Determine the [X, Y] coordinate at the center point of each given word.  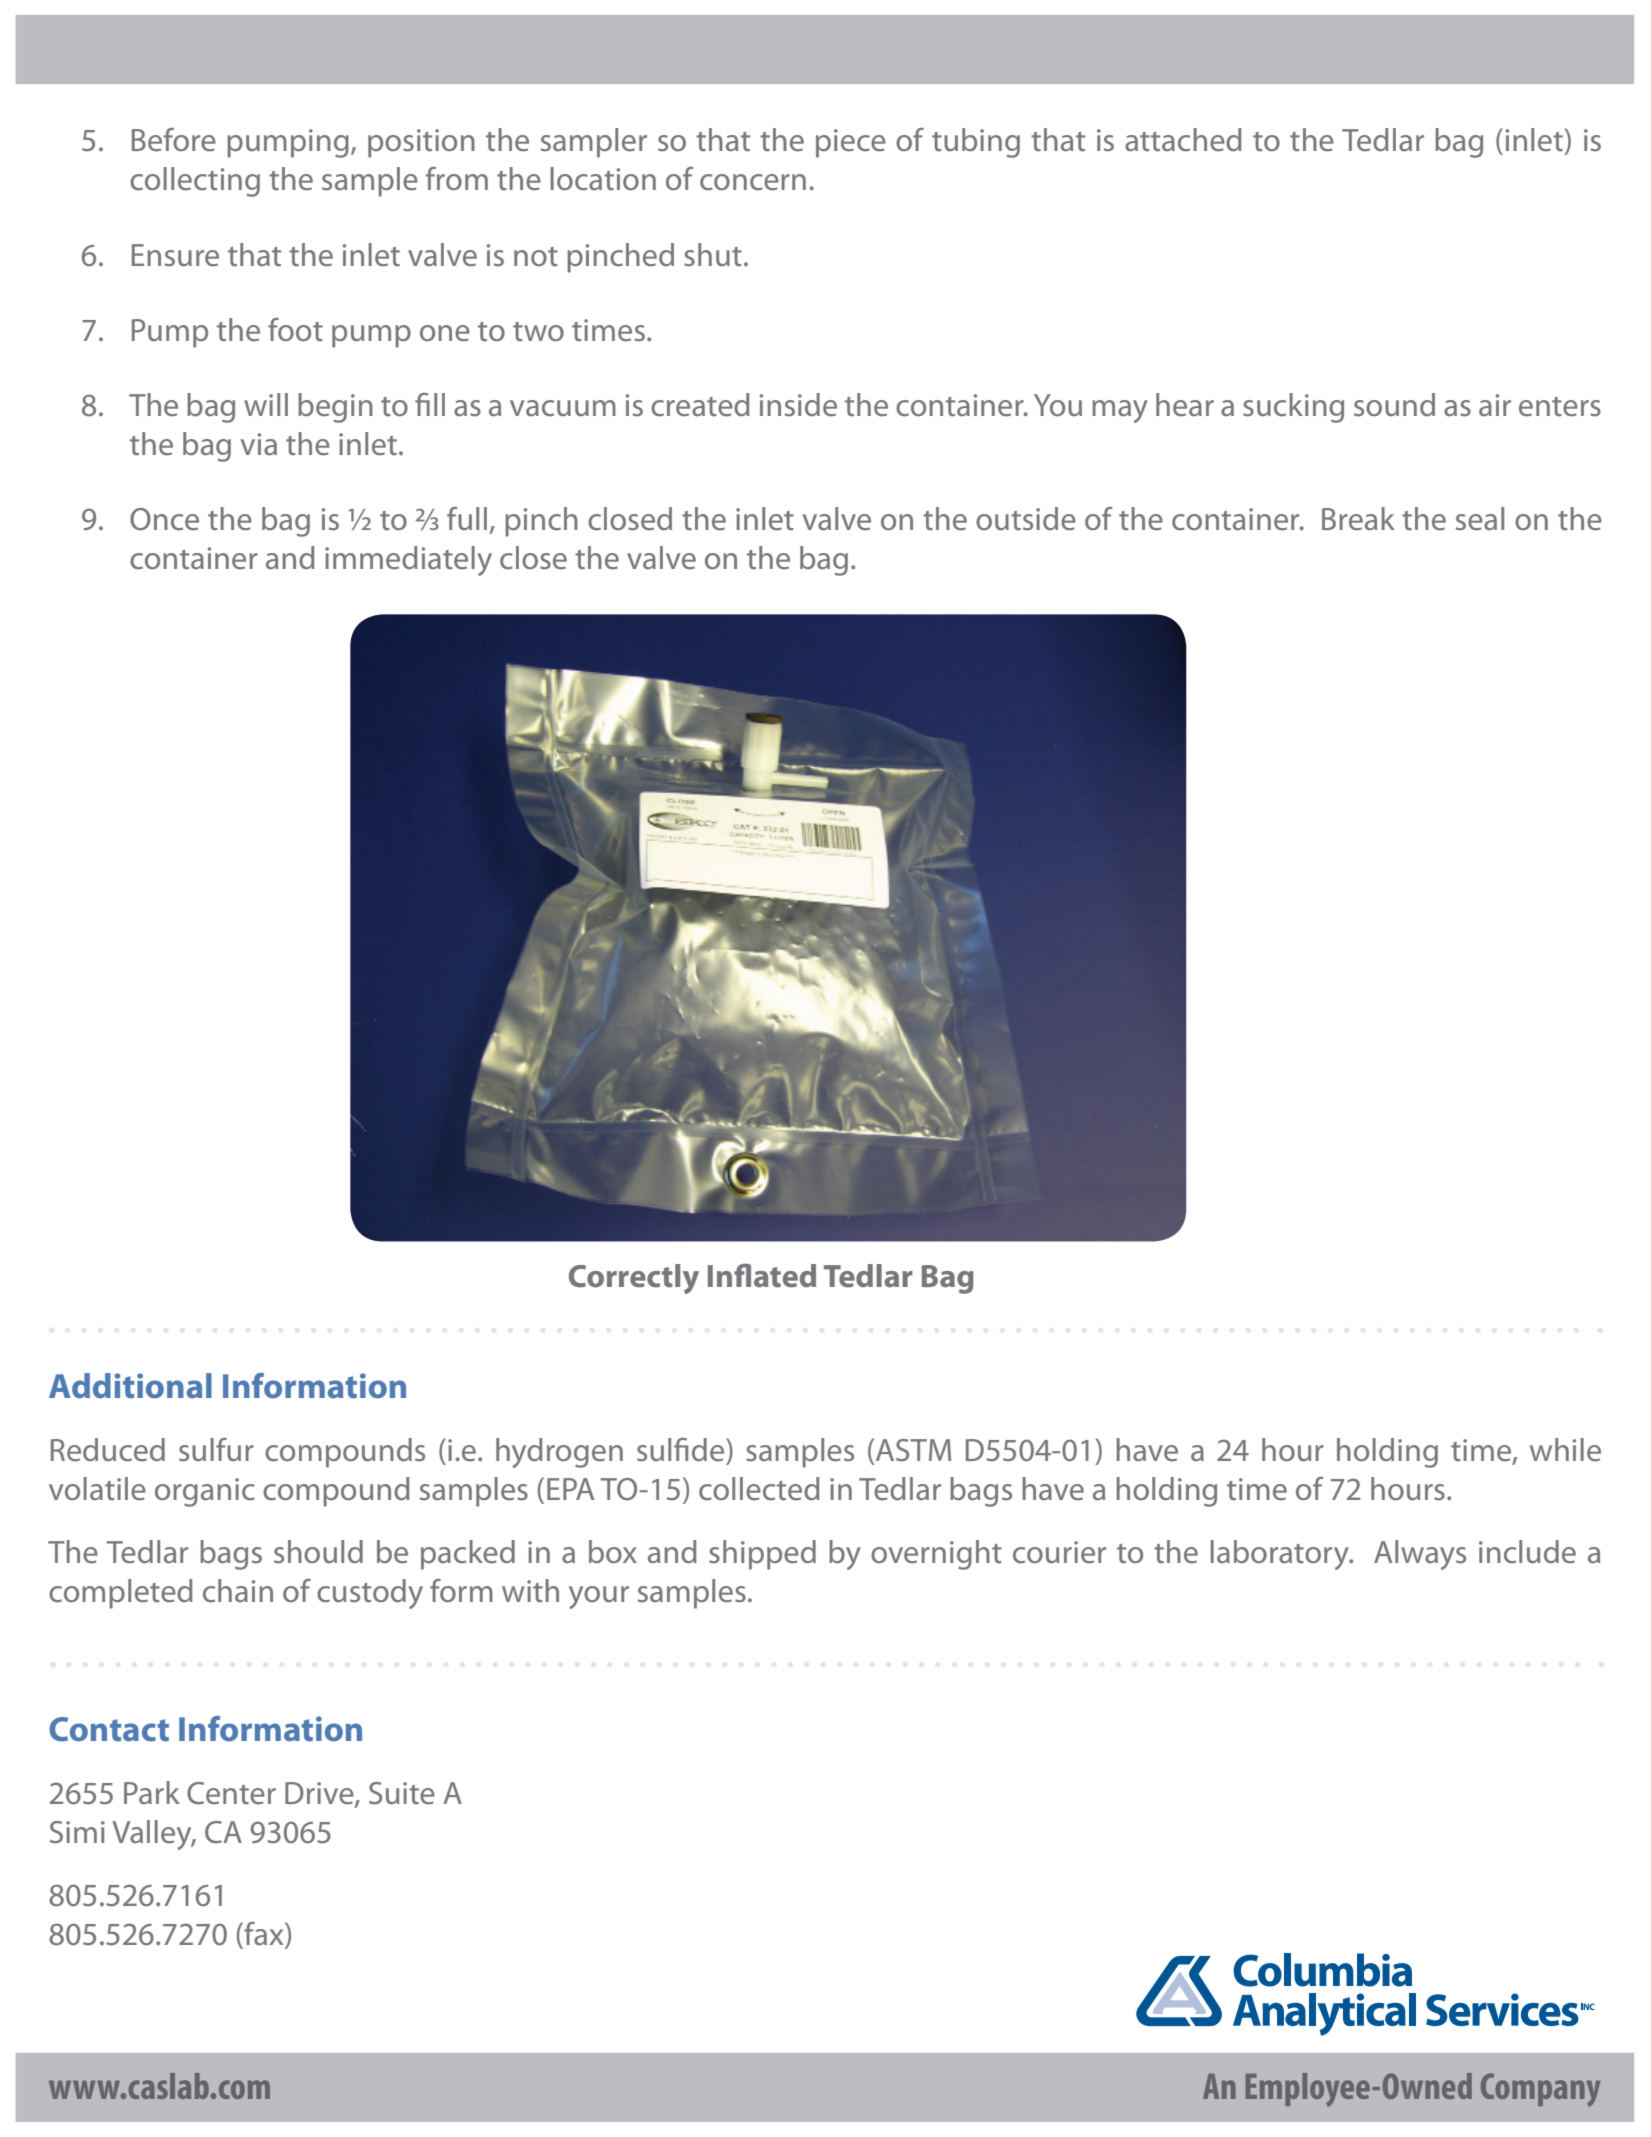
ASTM [913, 1450]
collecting [195, 182]
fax [264, 1935]
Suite [402, 1793]
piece [851, 143]
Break [1358, 519]
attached [1183, 140]
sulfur [216, 1450]
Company [1540, 2090]
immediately [408, 561]
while [1565, 1450]
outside [1026, 519]
